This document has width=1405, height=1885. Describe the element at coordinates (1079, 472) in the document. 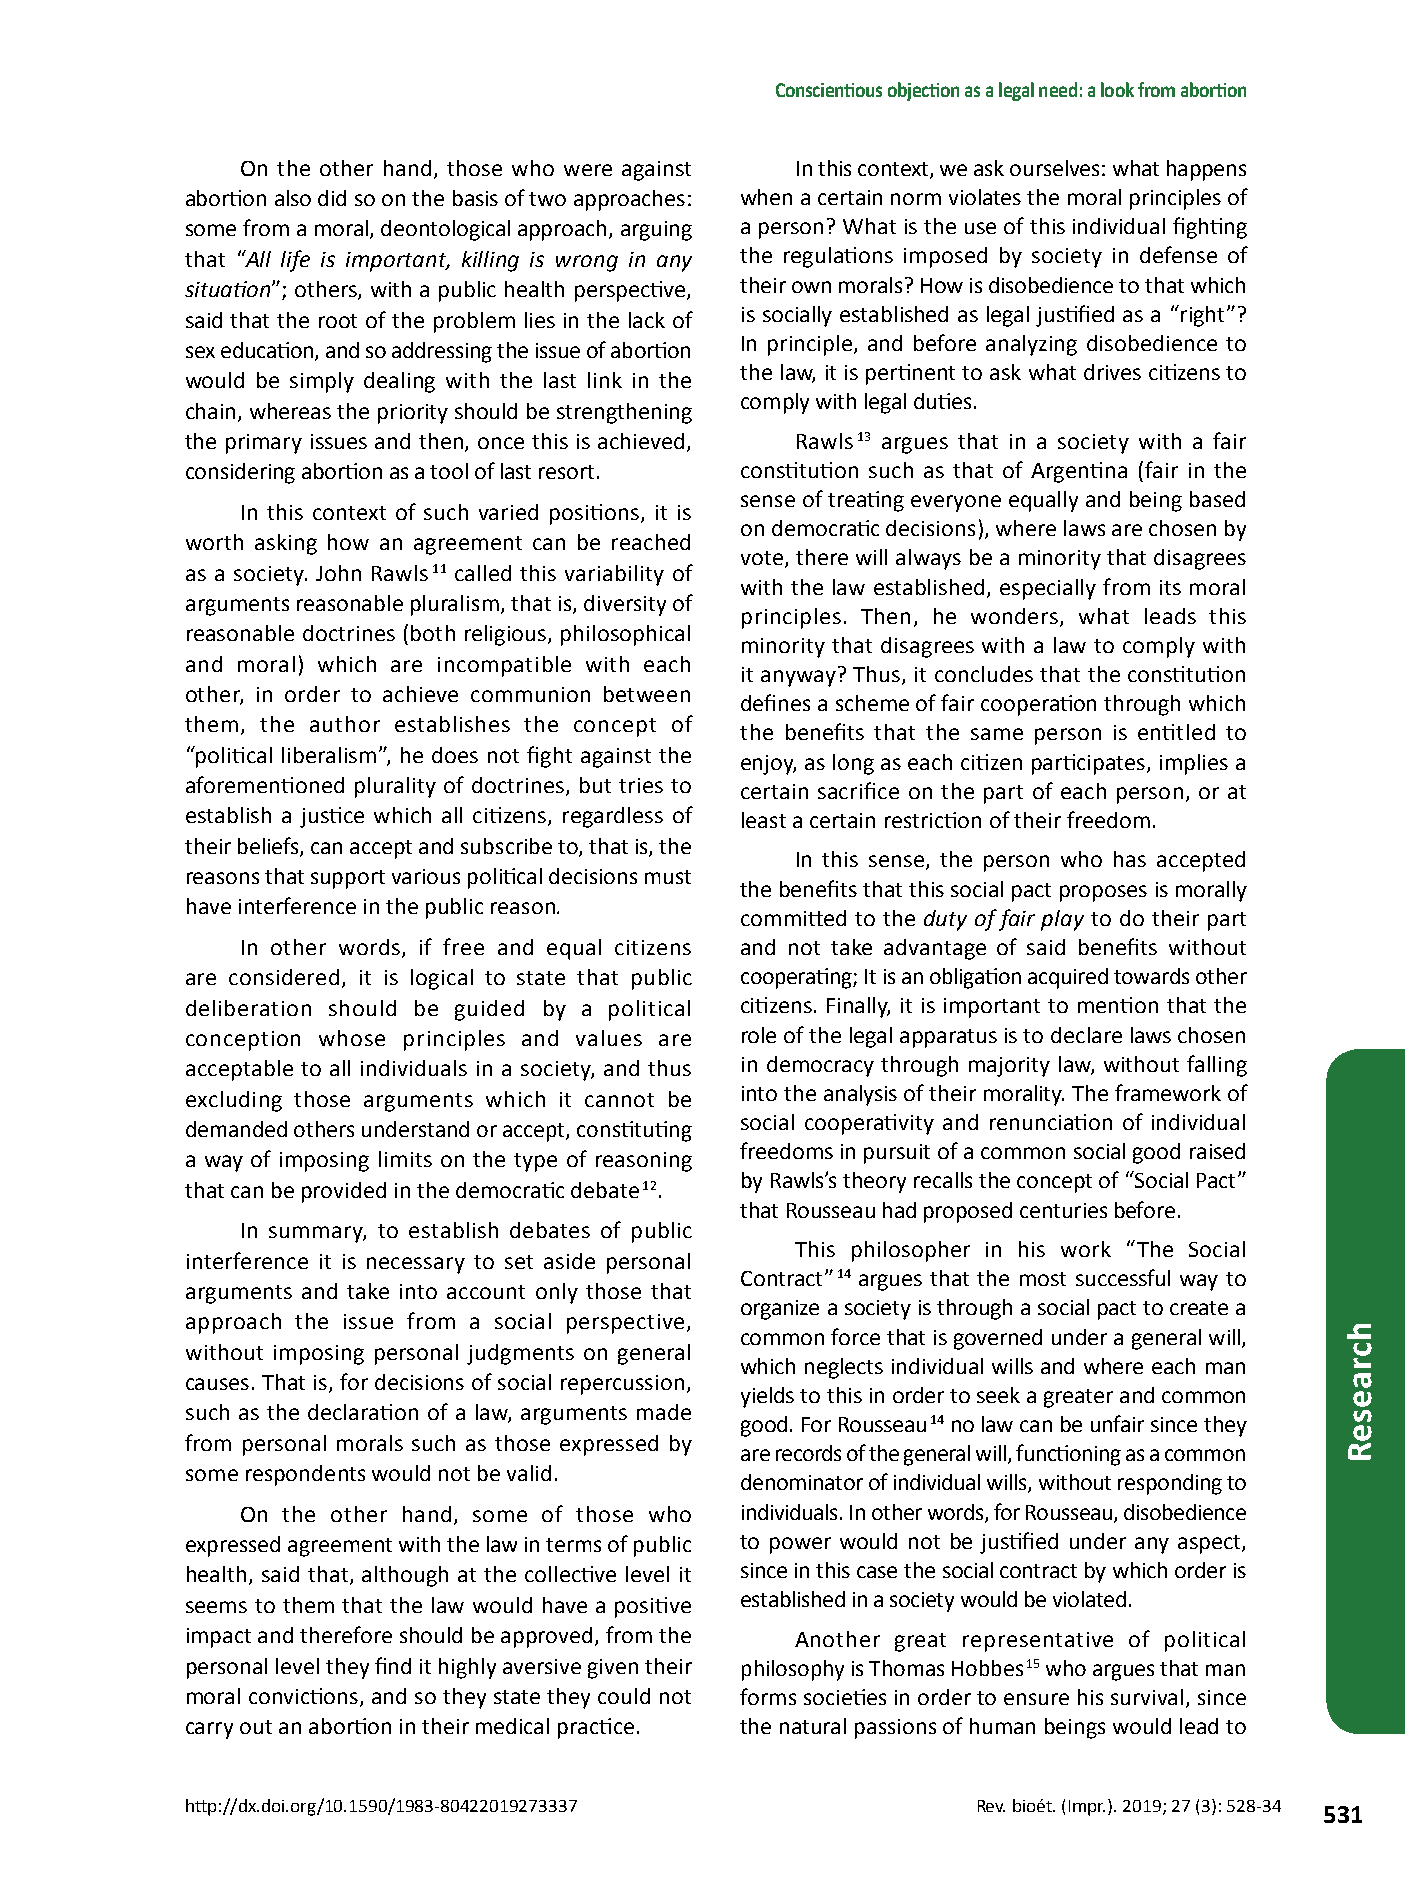

I see `Argentina` at that location.
